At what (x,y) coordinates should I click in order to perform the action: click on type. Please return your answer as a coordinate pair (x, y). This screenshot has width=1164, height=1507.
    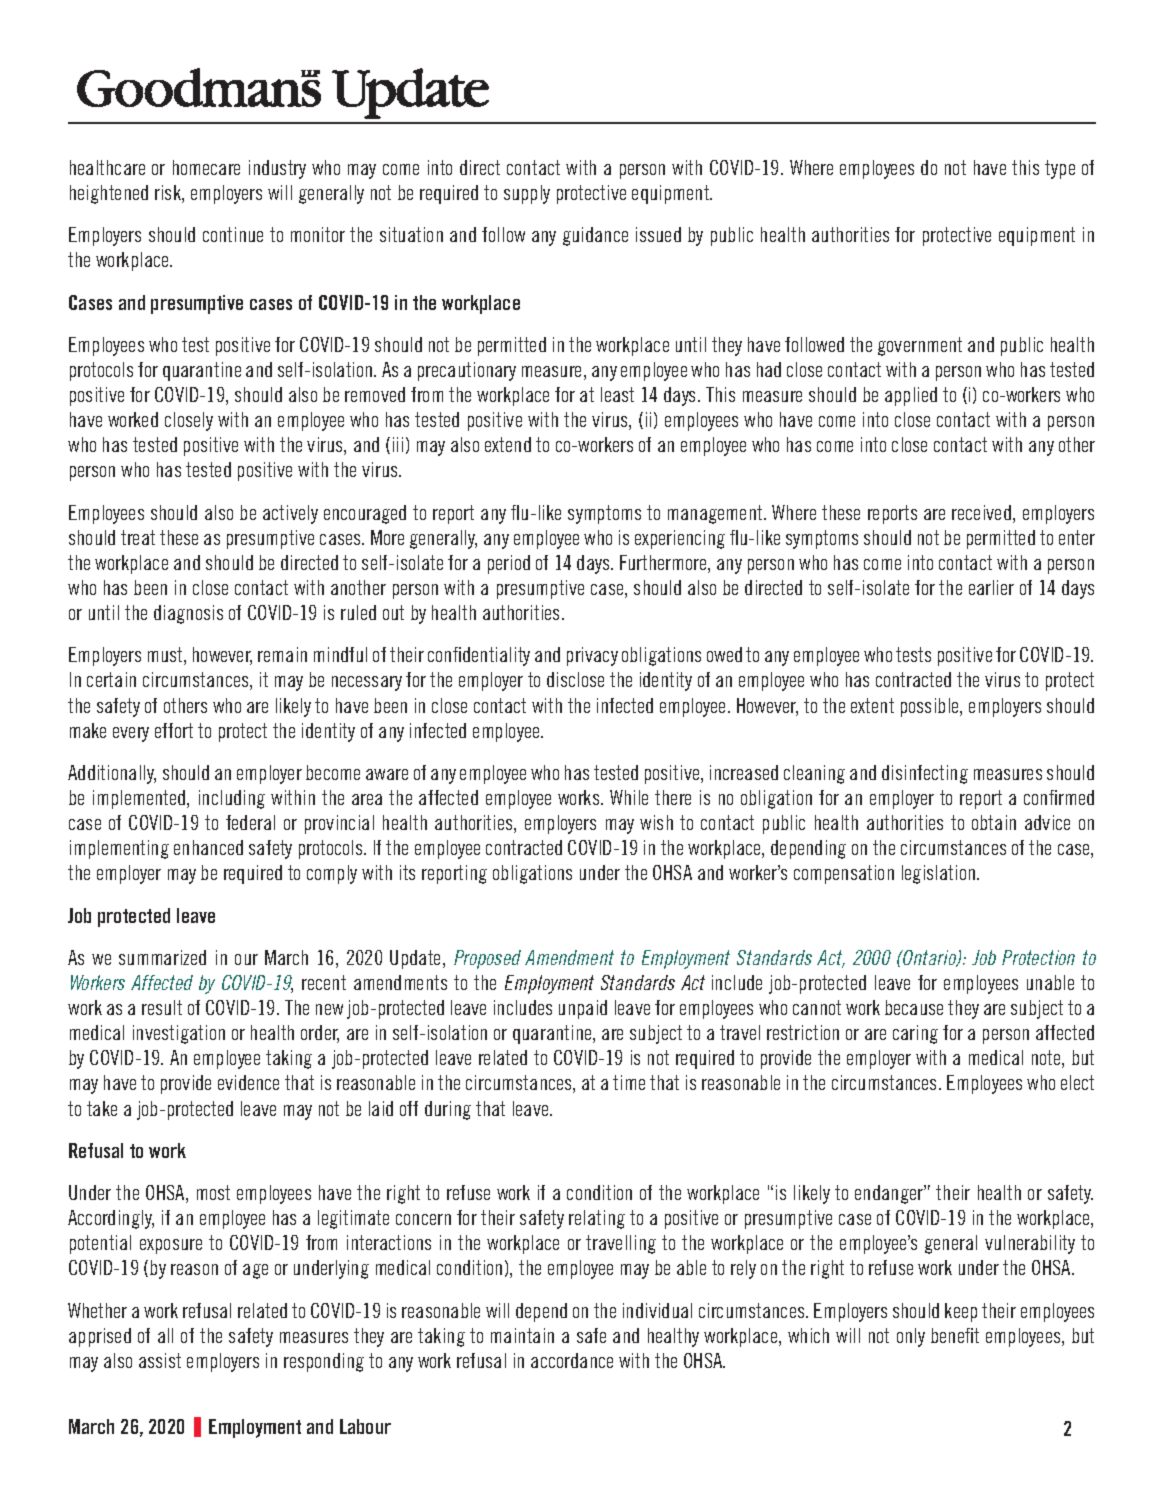
    Looking at the image, I should click on (1060, 169).
